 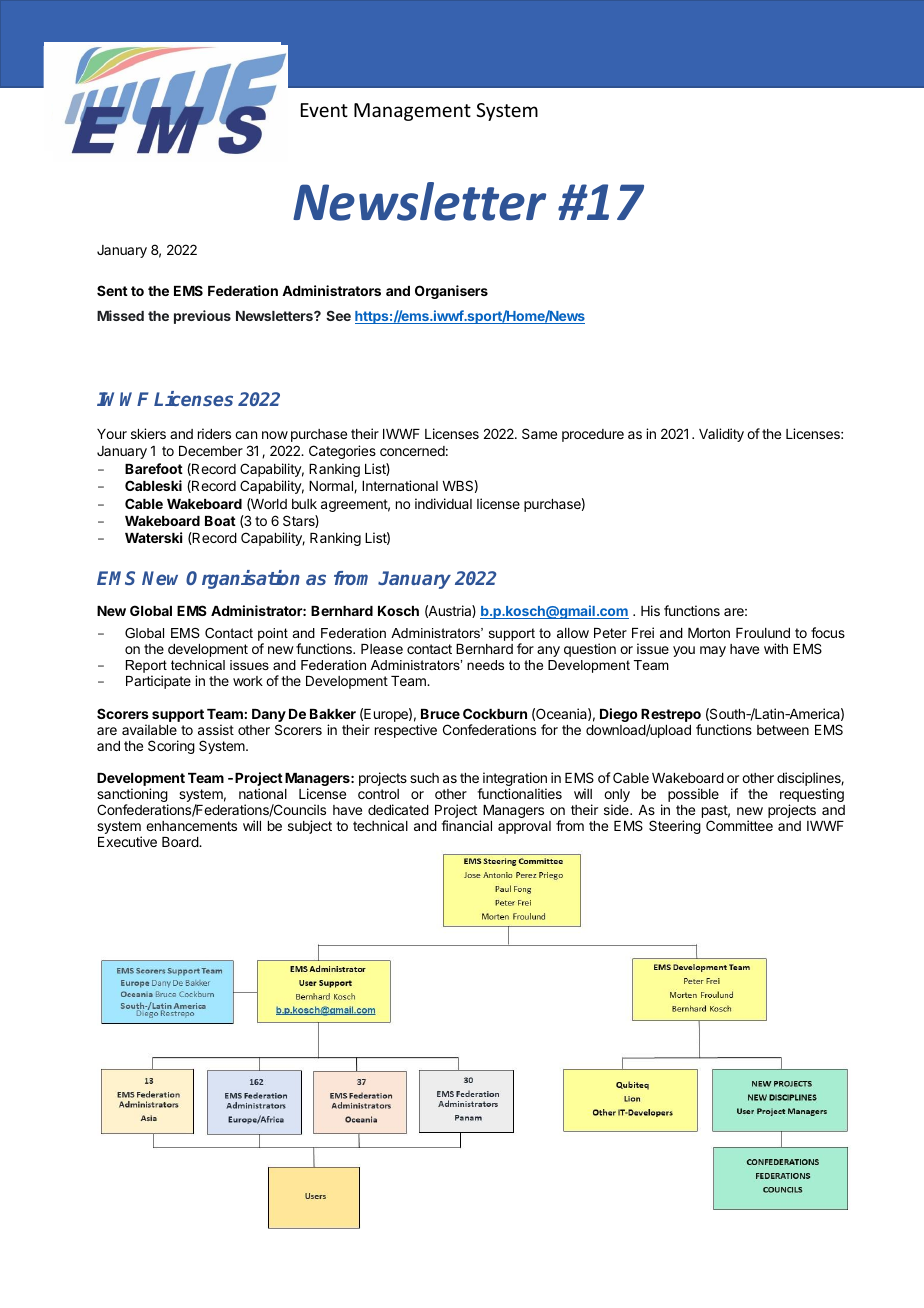 What do you see at coordinates (243, 579) in the screenshot?
I see `Organisation` at bounding box center [243, 579].
